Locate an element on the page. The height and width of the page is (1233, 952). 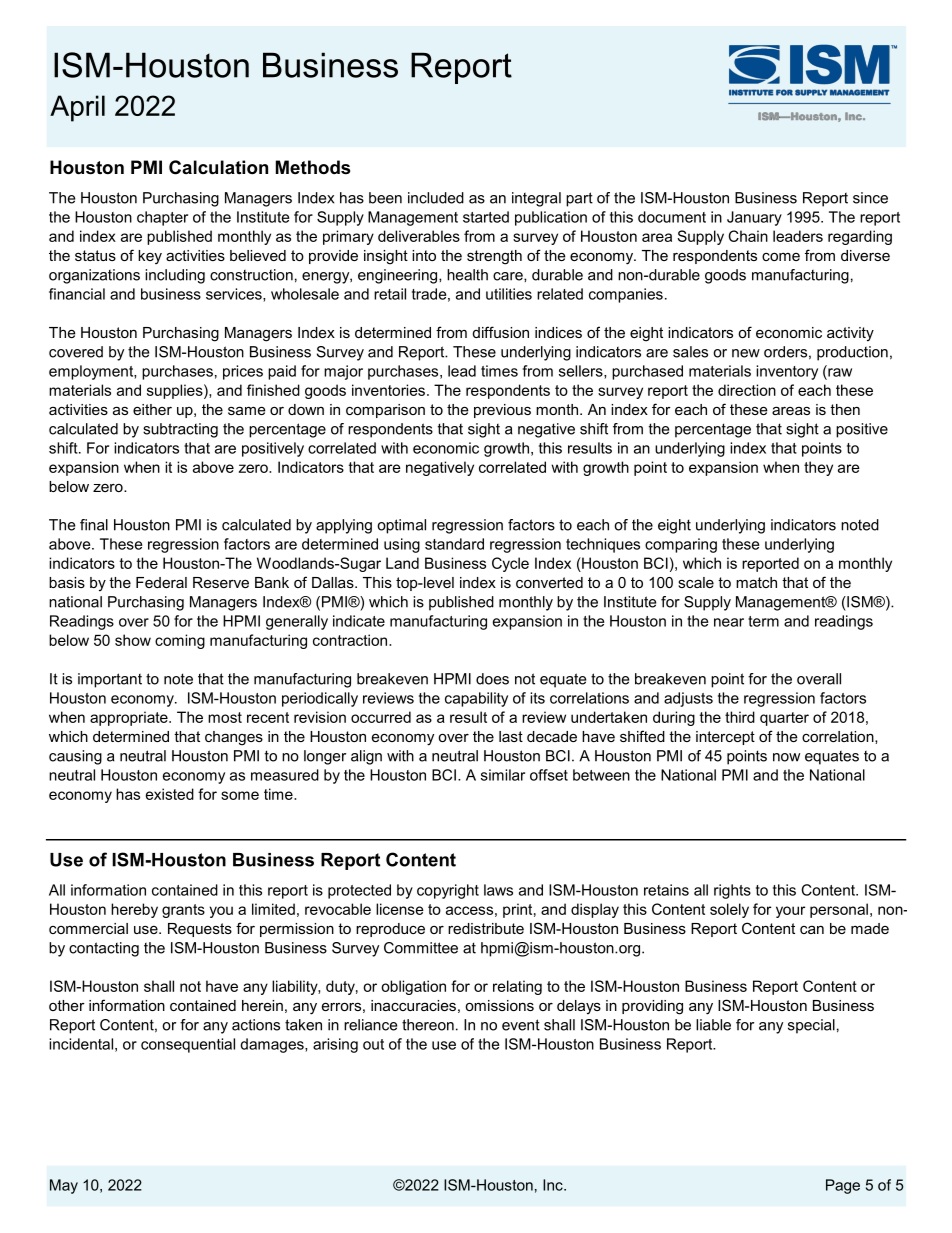
included is located at coordinates (436, 198).
